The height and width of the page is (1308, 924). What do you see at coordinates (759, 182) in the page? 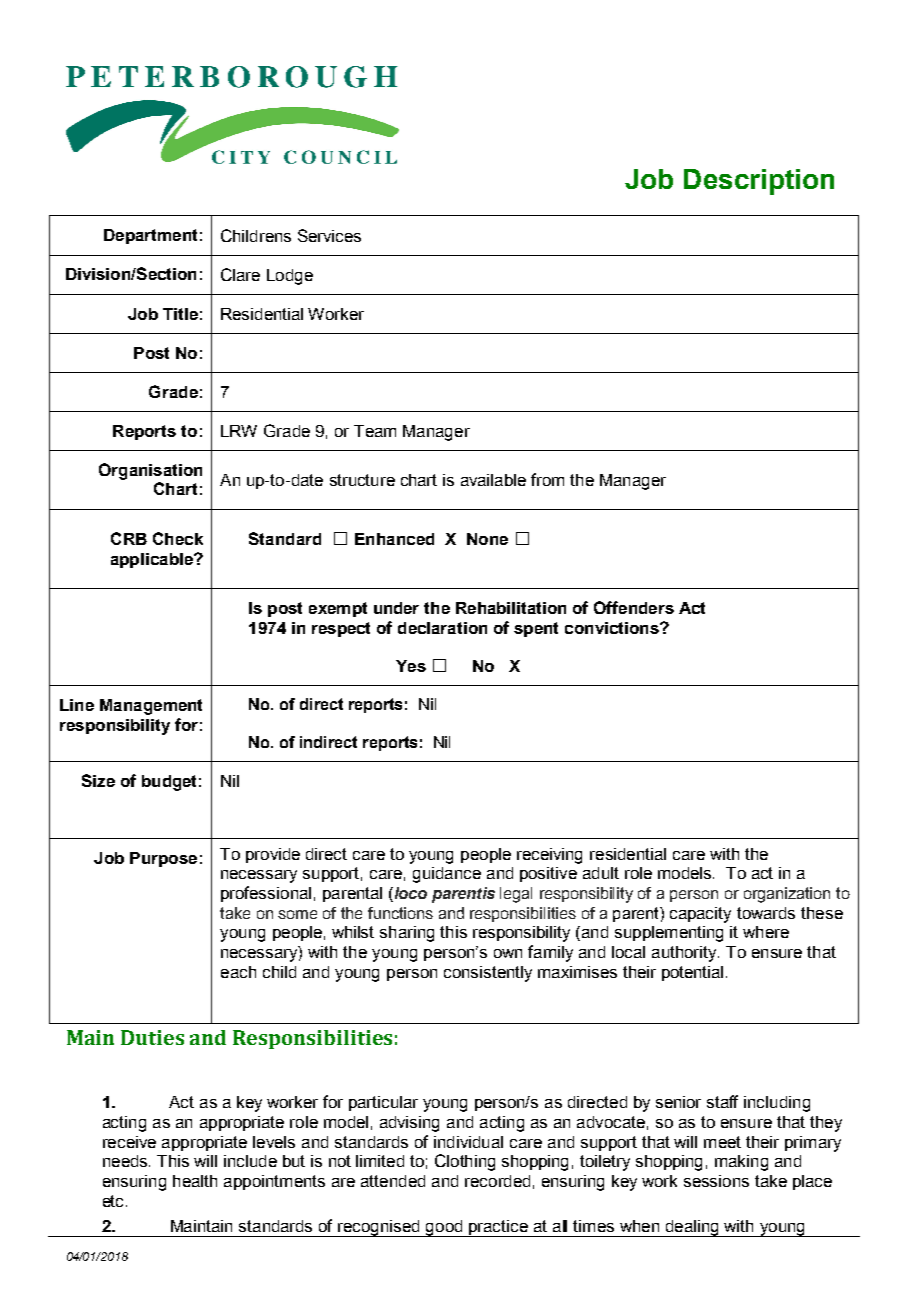
I see `Description` at bounding box center [759, 182].
